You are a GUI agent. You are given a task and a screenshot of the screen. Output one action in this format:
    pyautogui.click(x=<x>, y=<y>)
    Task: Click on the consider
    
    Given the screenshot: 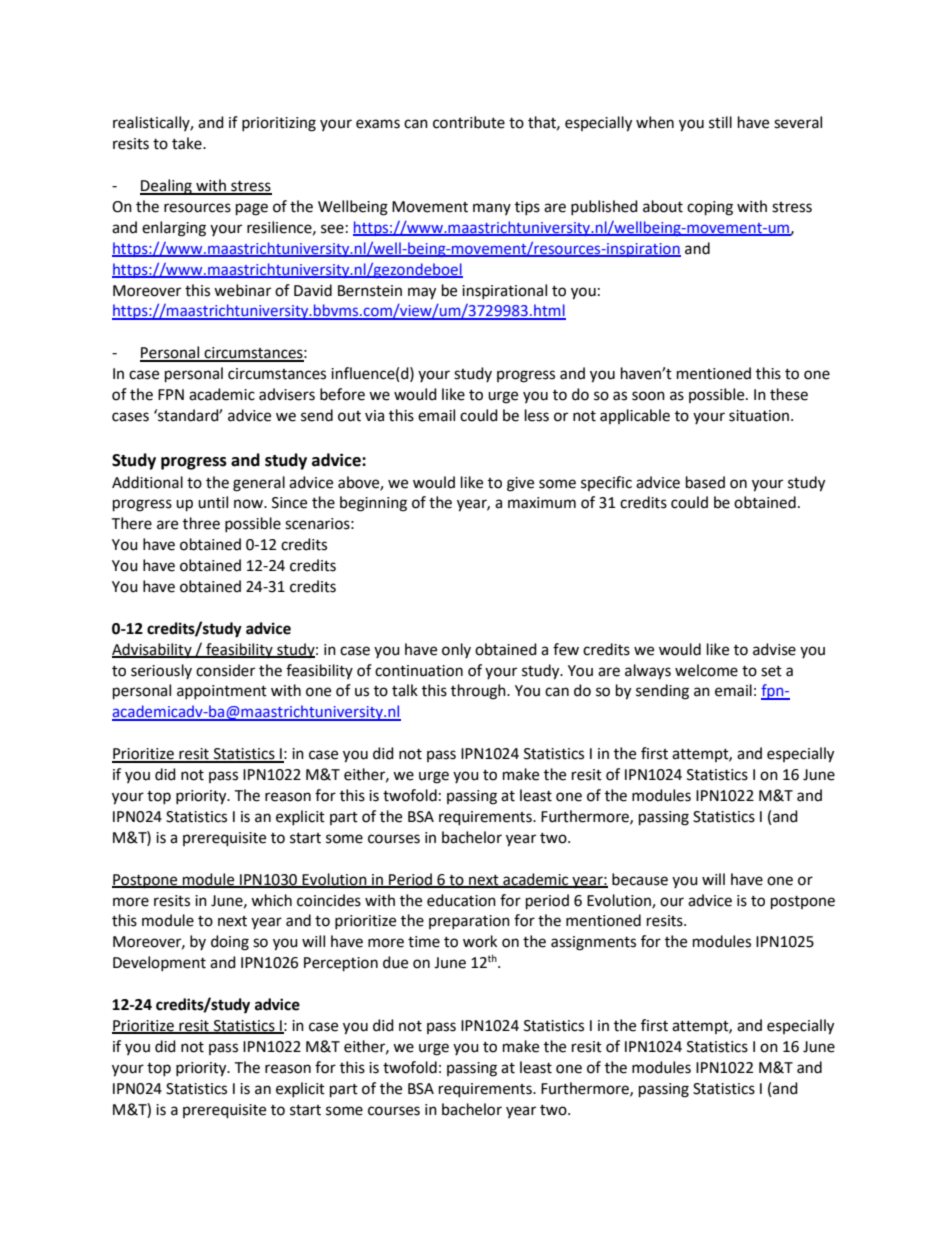 What is the action you would take?
    pyautogui.click(x=225, y=670)
